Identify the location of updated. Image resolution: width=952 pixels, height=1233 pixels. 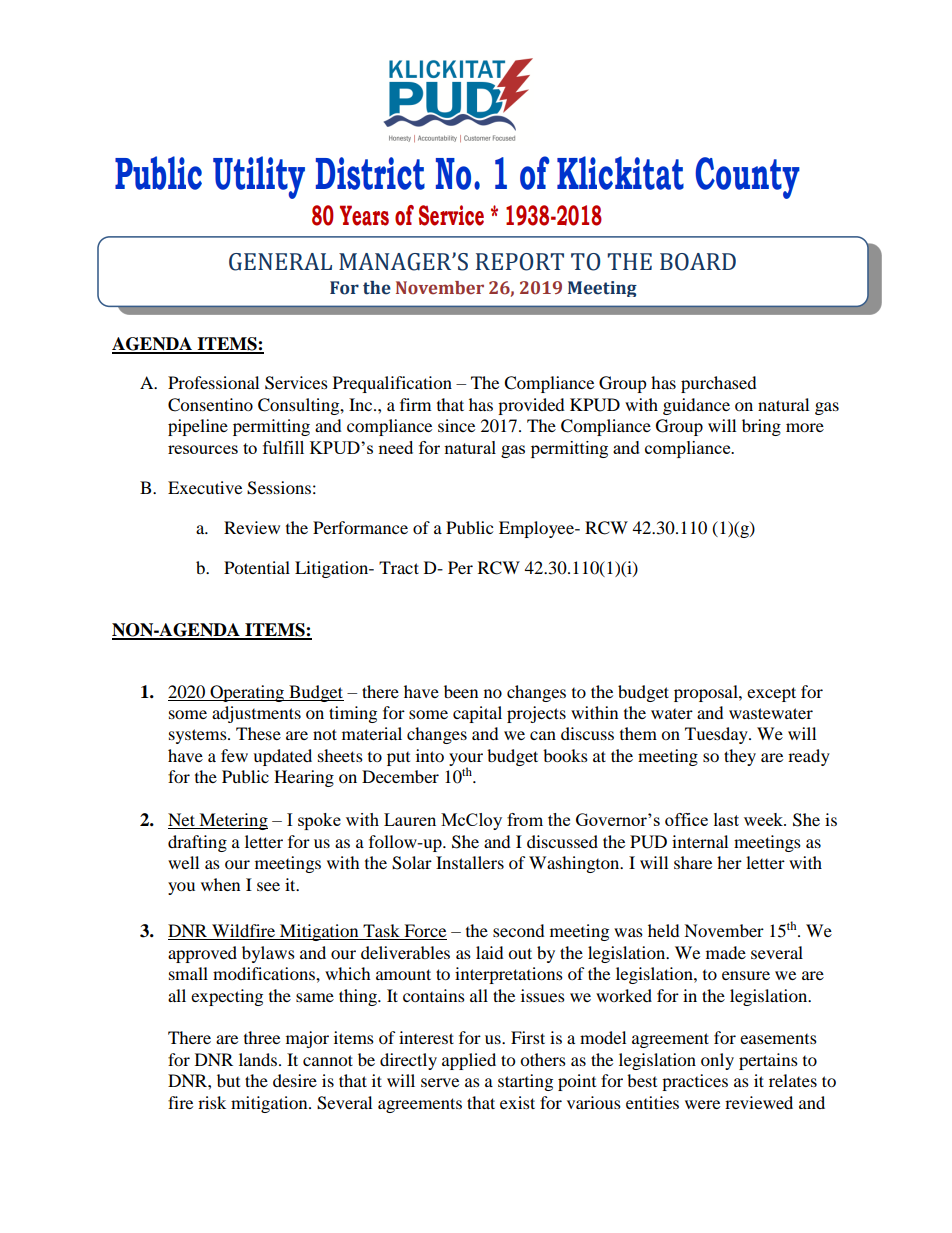
(282, 757).
